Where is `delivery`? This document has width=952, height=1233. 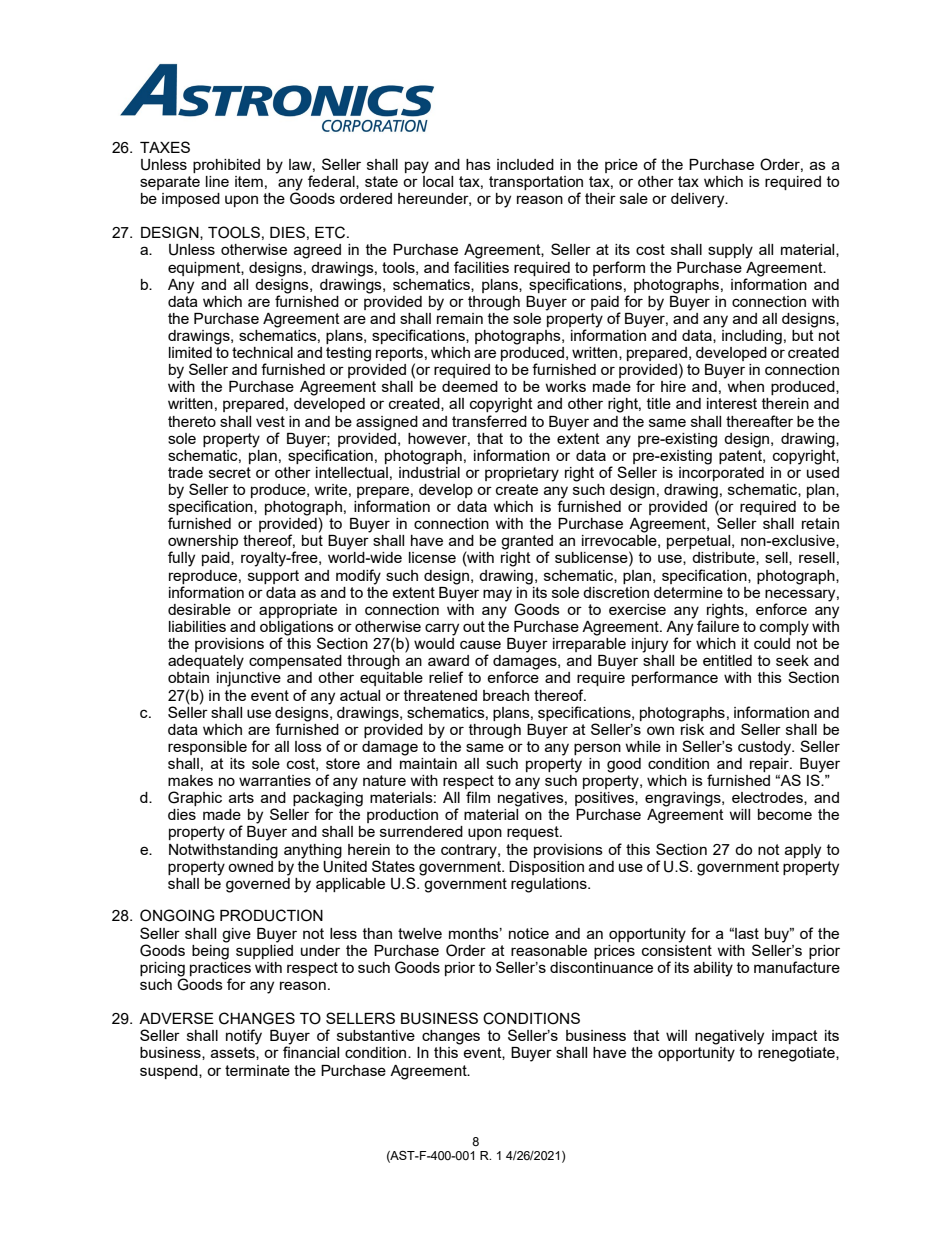 delivery is located at coordinates (699, 200).
